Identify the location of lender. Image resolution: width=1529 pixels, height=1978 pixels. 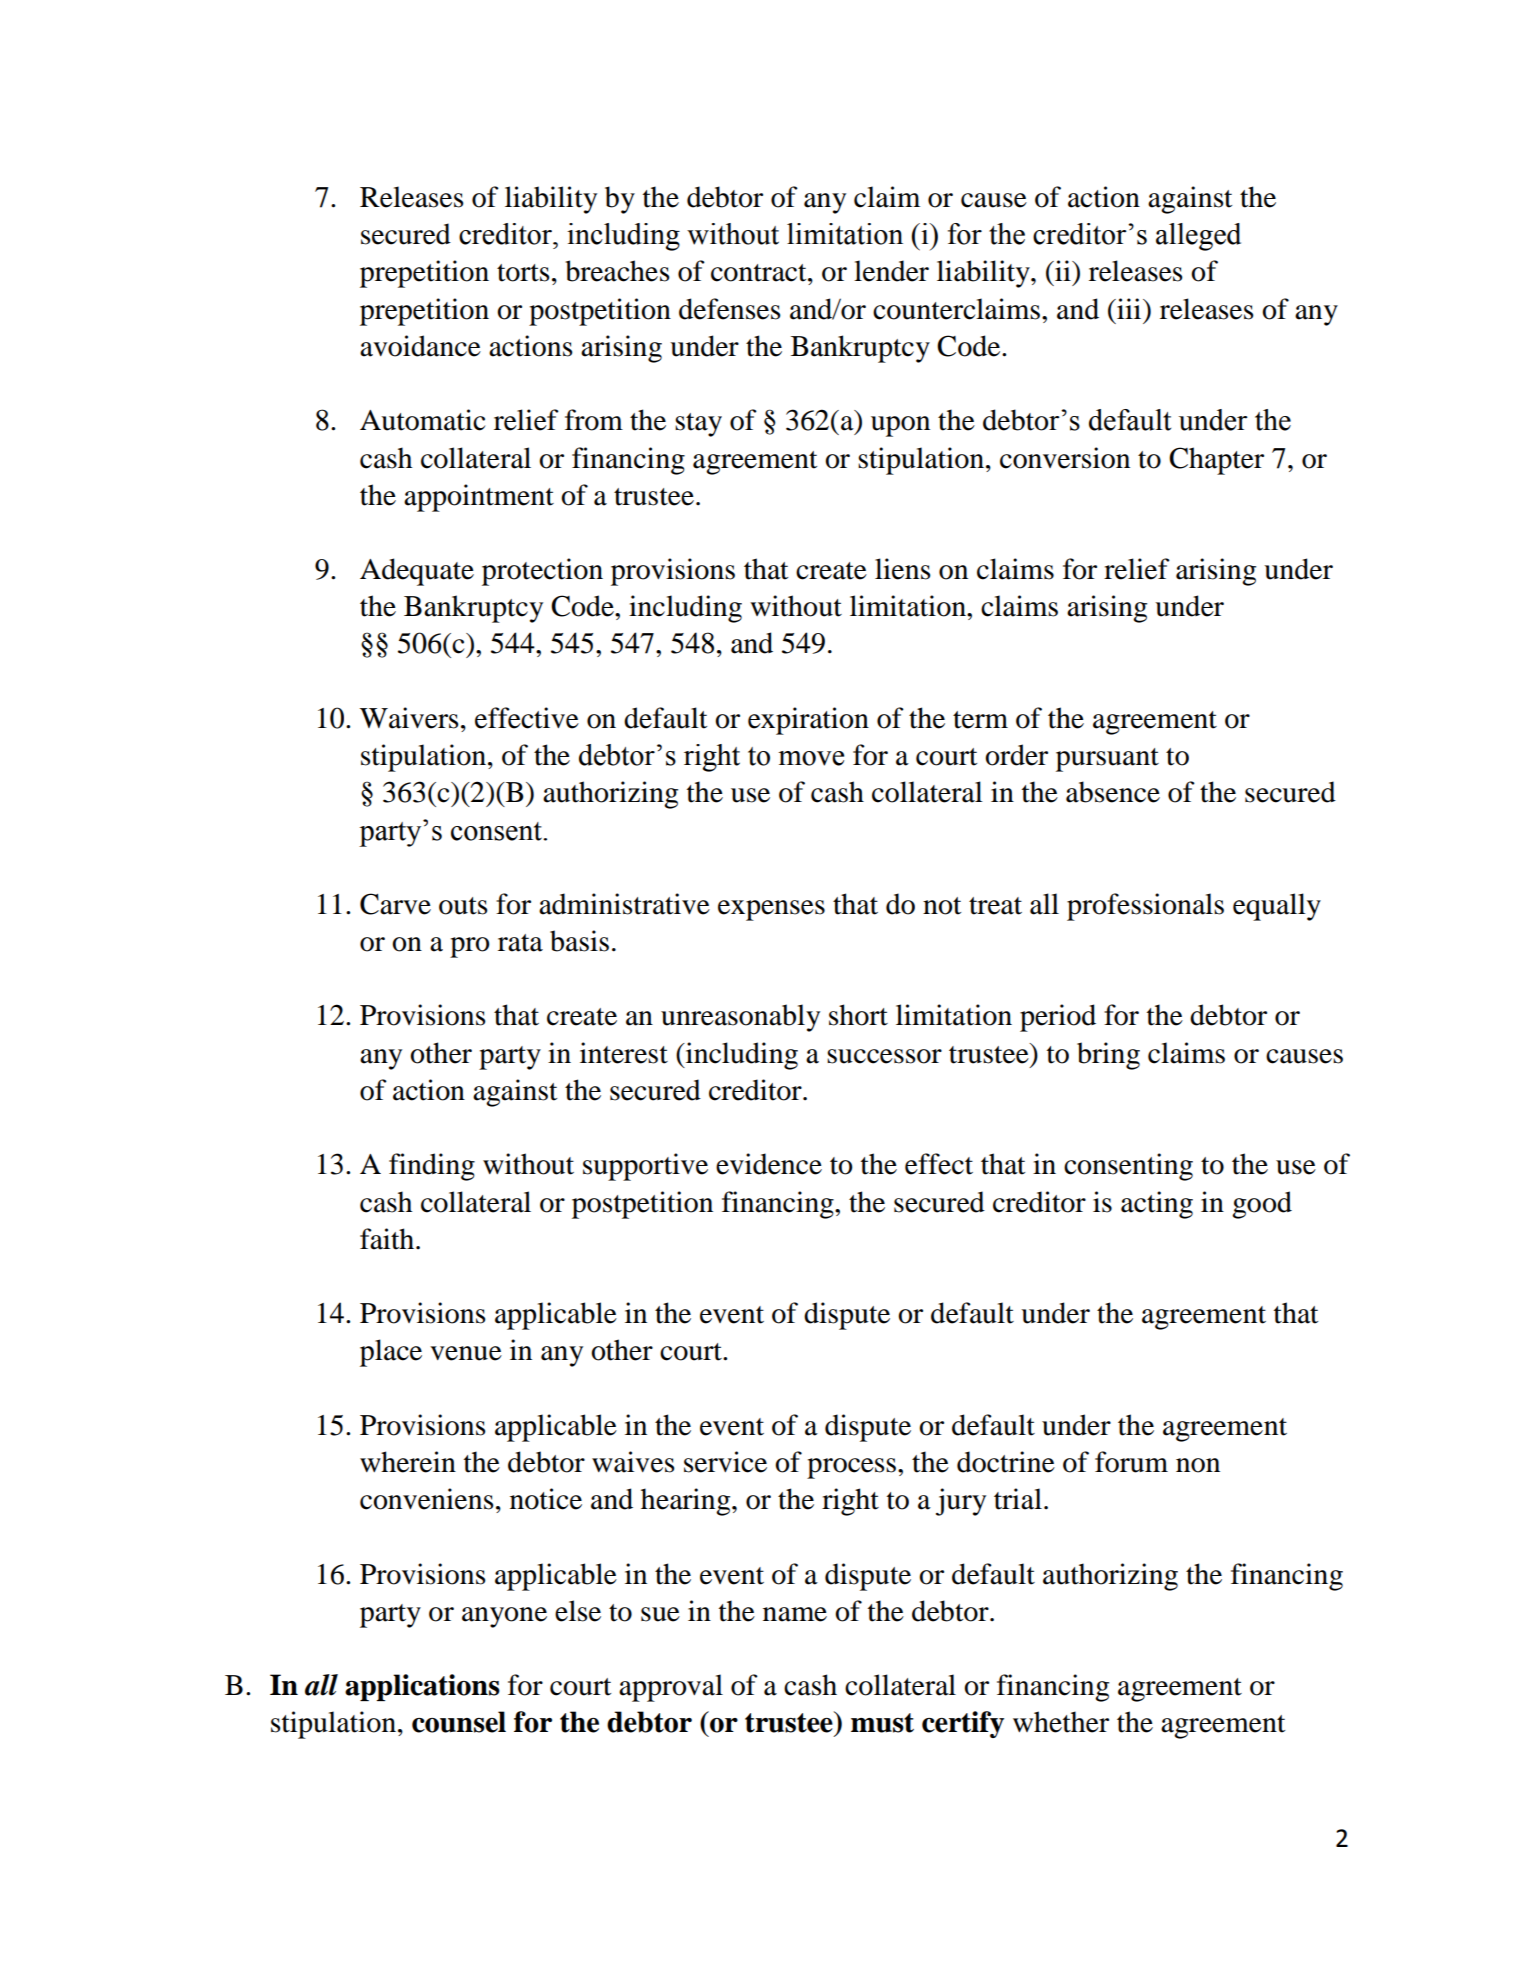
(891, 271).
